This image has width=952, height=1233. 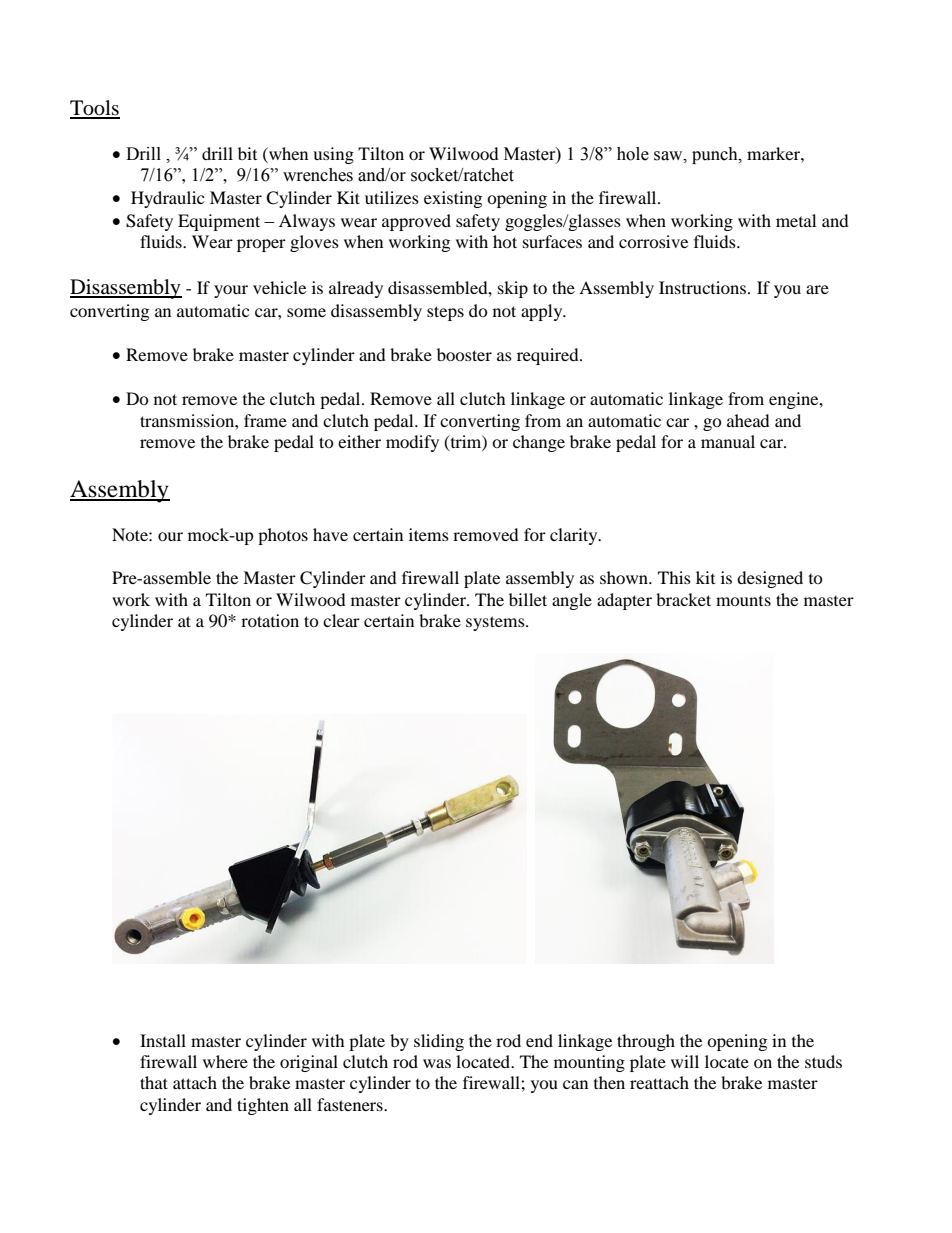 I want to click on that, so click(x=154, y=1082).
